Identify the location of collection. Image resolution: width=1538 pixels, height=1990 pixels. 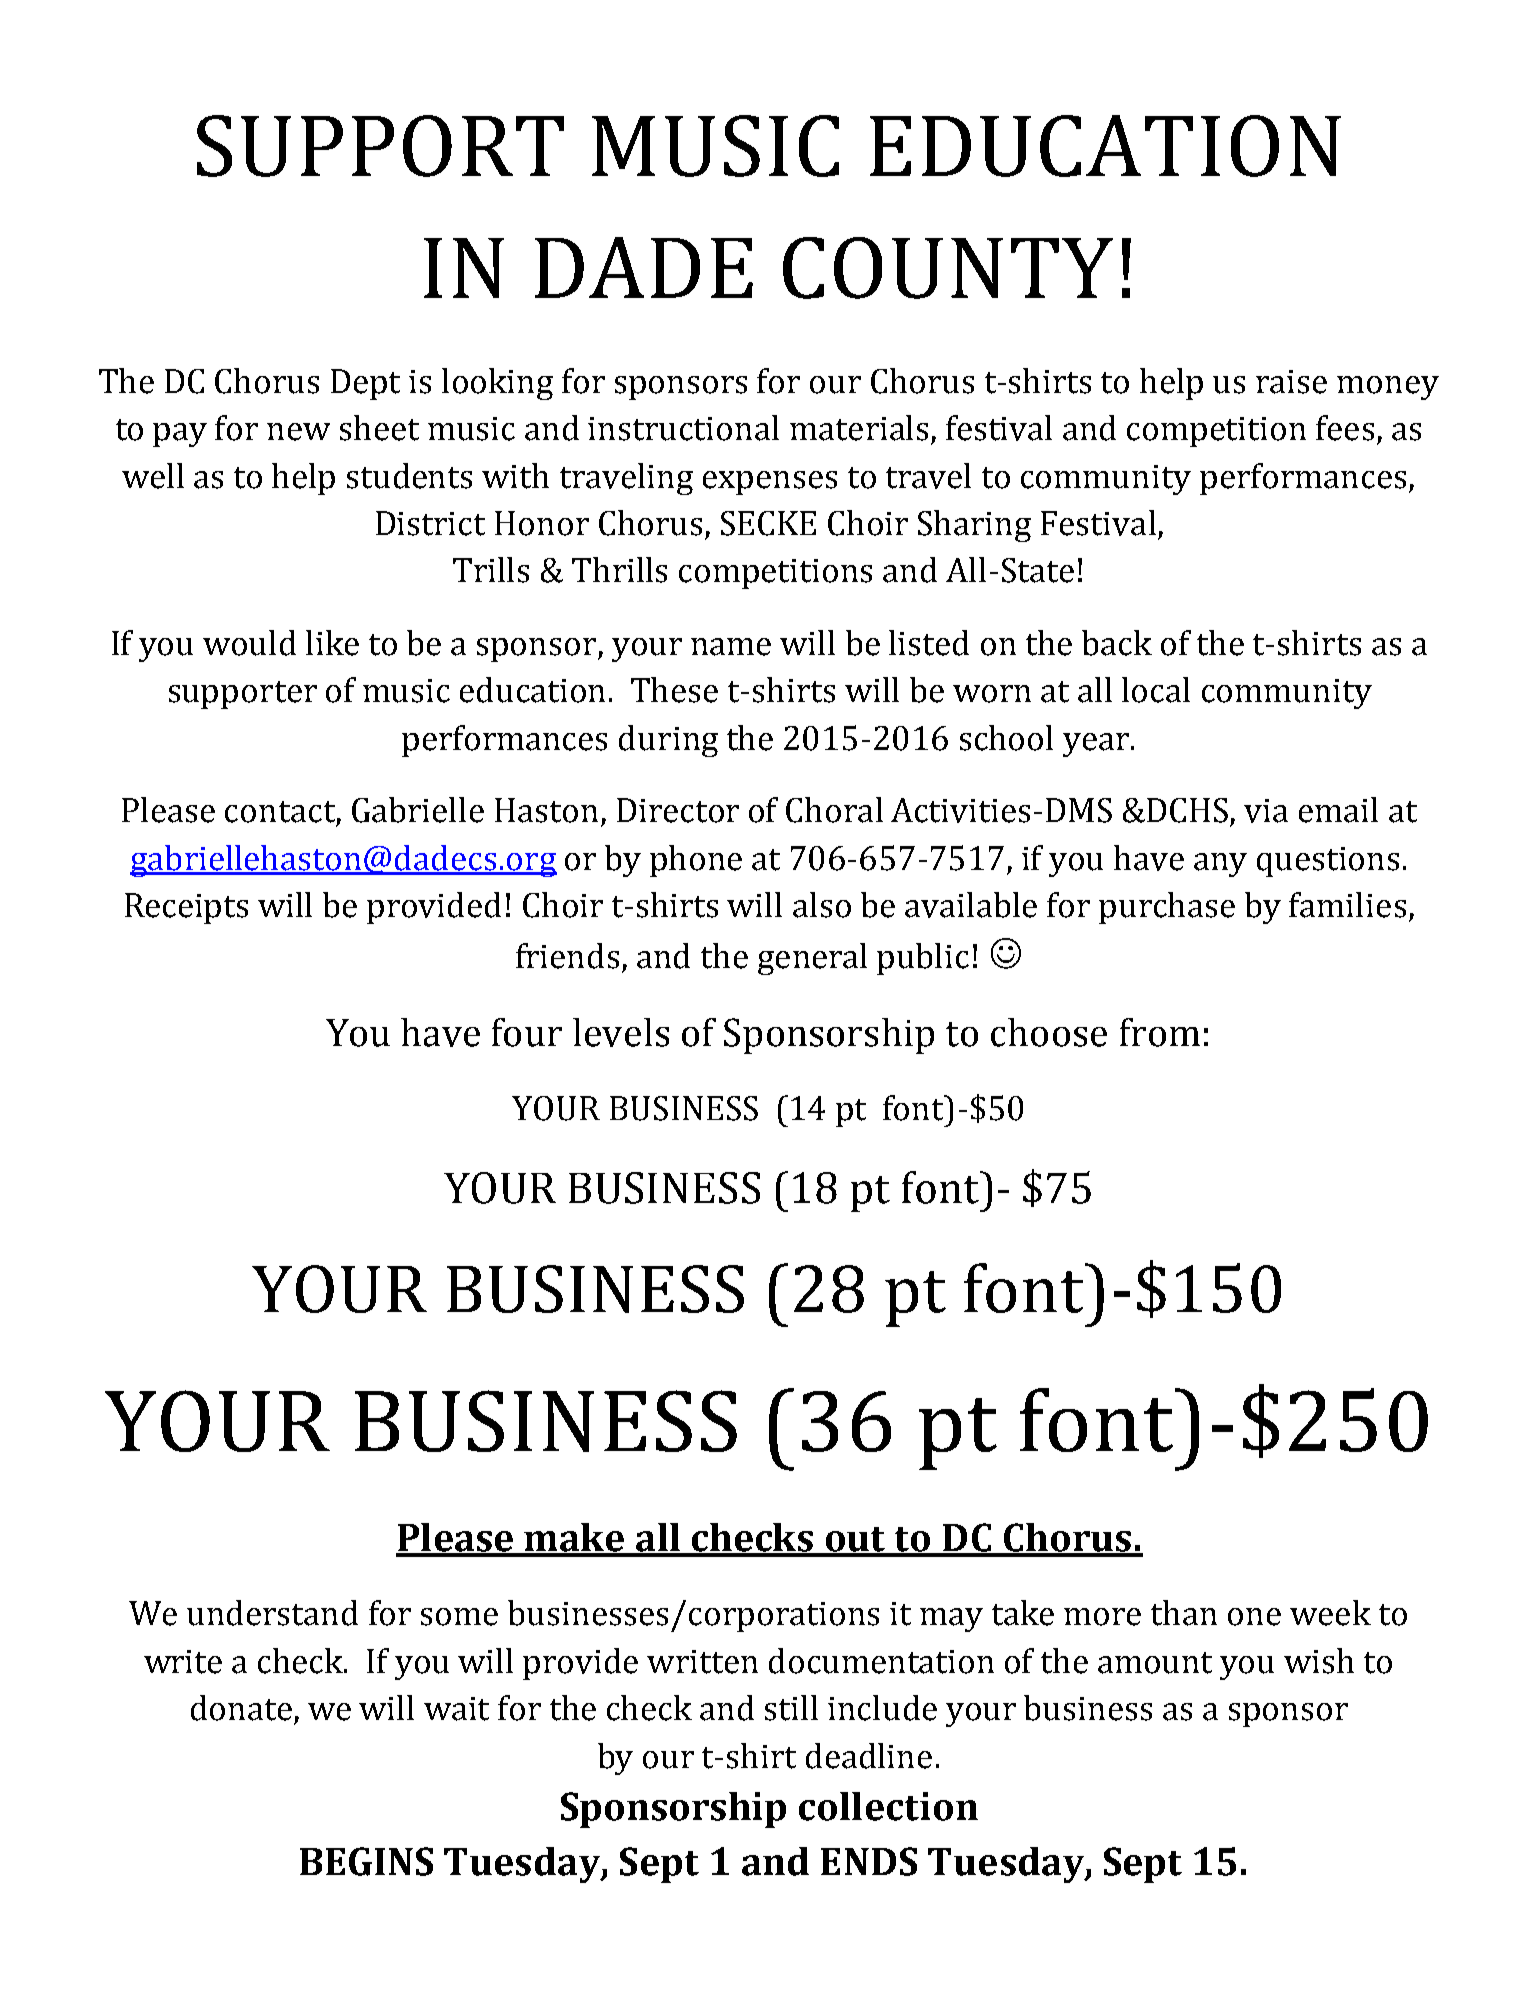
(888, 1806).
